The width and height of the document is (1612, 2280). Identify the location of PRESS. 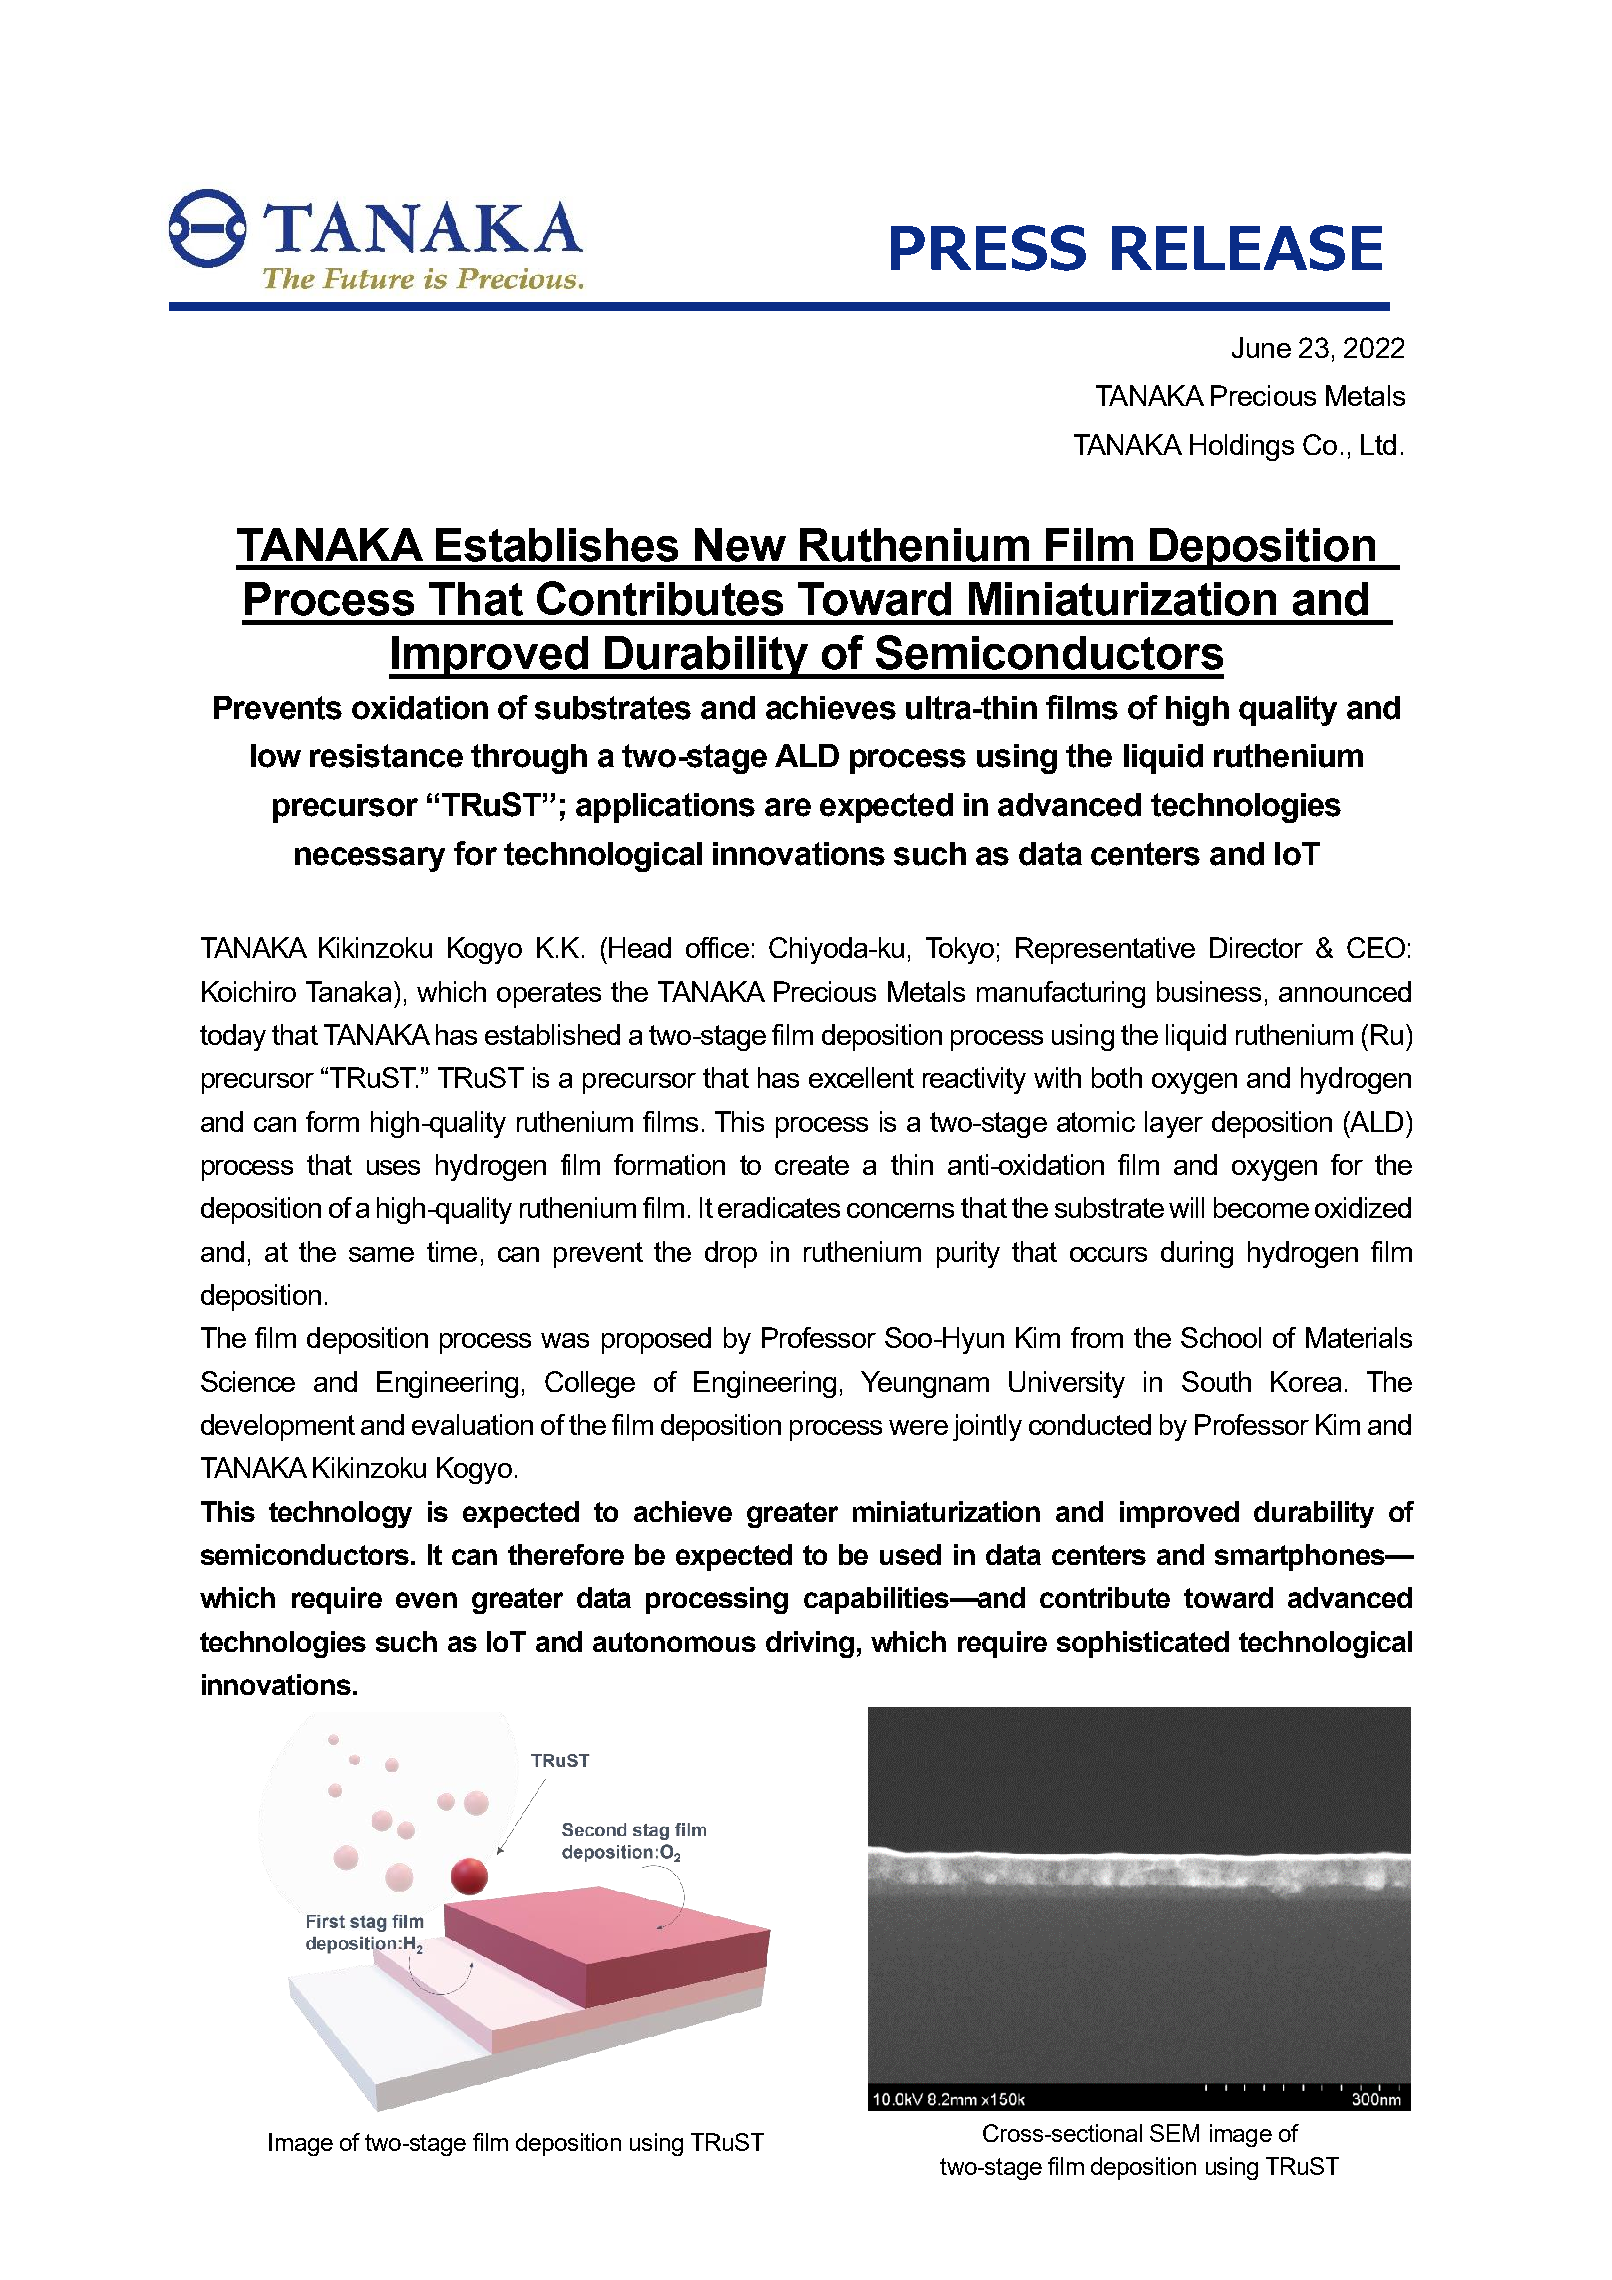
(988, 248).
